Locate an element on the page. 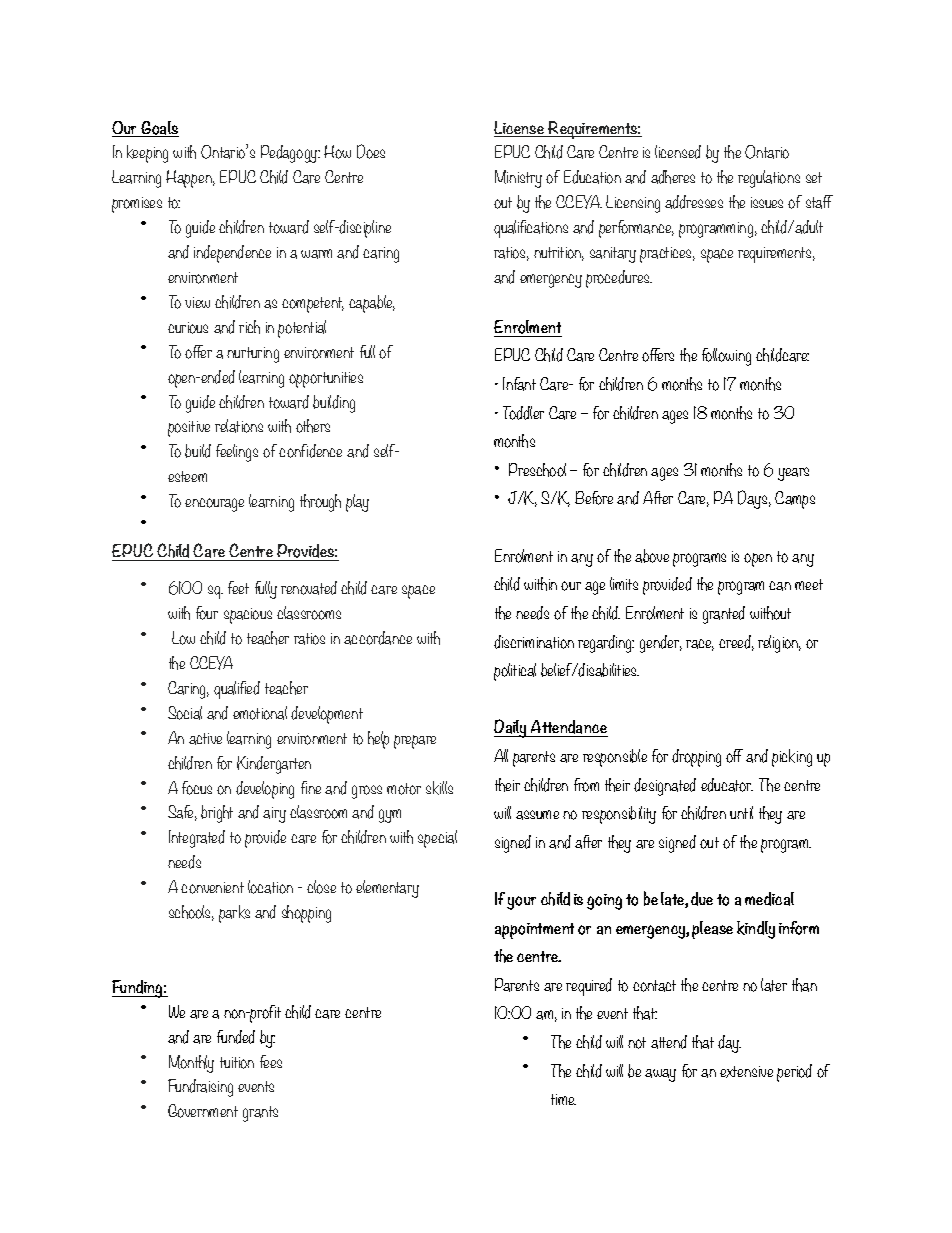 The height and width of the image is (1233, 952). extensive is located at coordinates (746, 1072).
